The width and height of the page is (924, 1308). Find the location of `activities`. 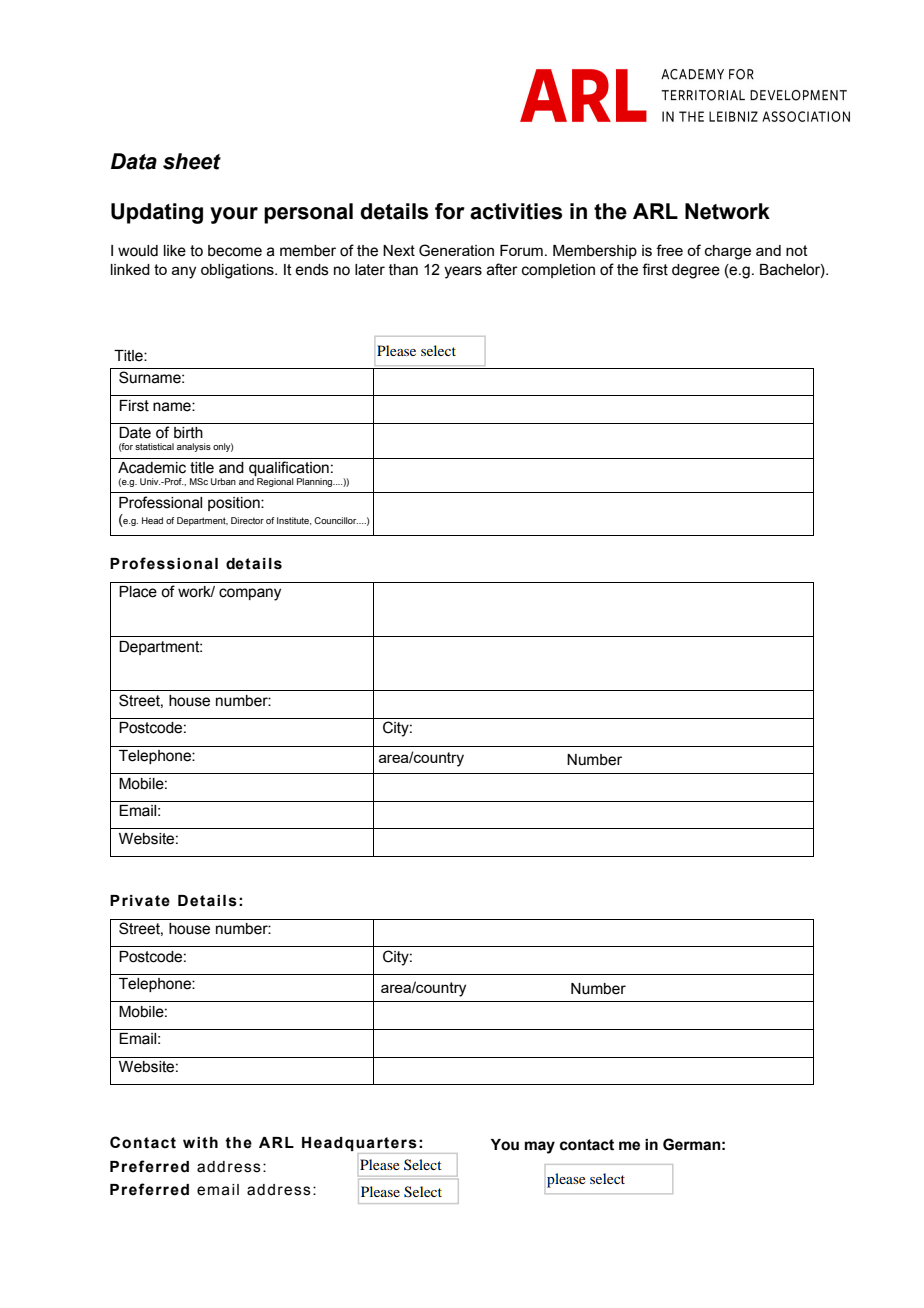

activities is located at coordinates (516, 211).
